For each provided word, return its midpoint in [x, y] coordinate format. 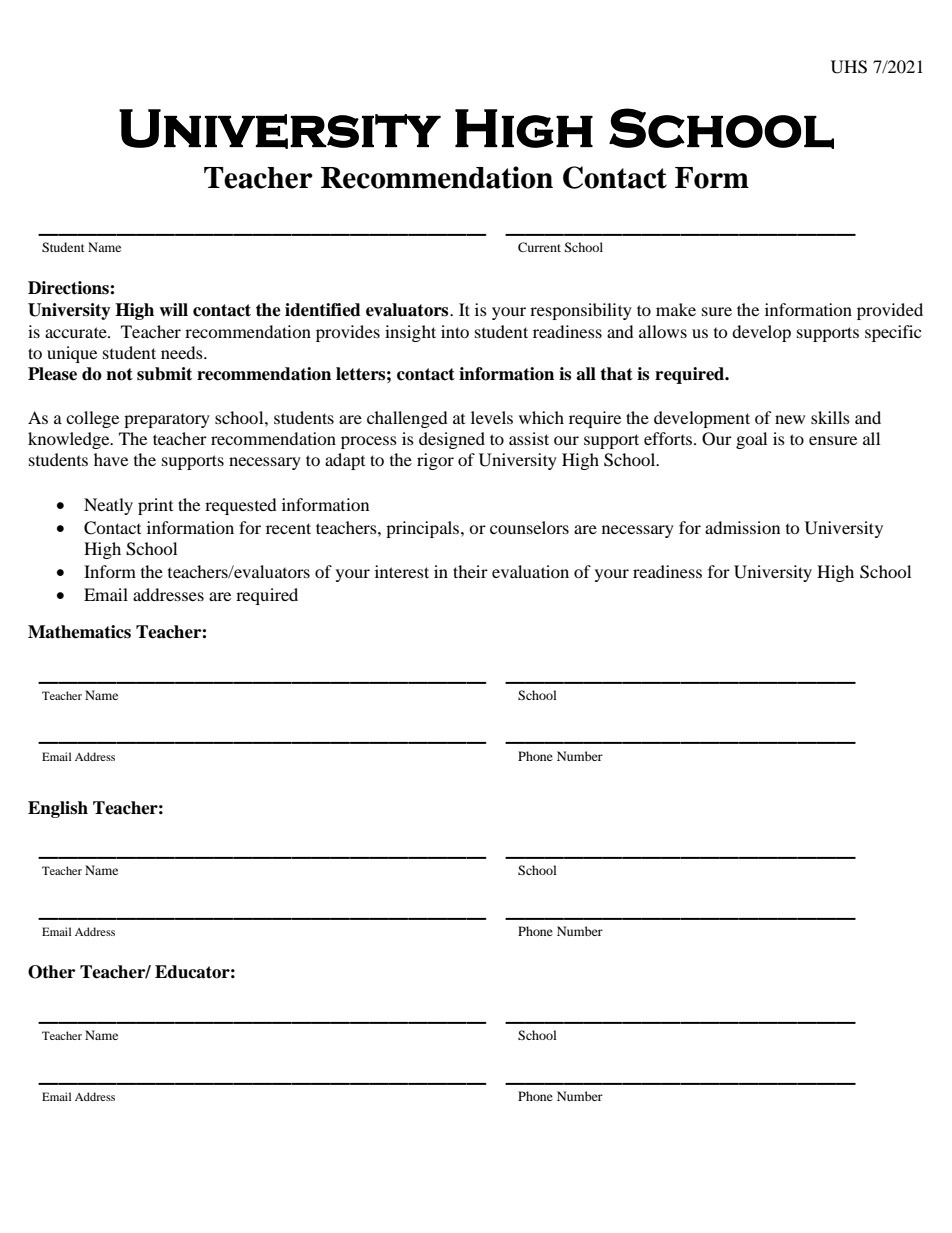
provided [890, 311]
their [470, 571]
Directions [69, 288]
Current [539, 247]
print [155, 506]
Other [51, 972]
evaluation [530, 571]
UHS [849, 67]
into [455, 331]
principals [424, 529]
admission [742, 527]
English [58, 809]
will [173, 309]
